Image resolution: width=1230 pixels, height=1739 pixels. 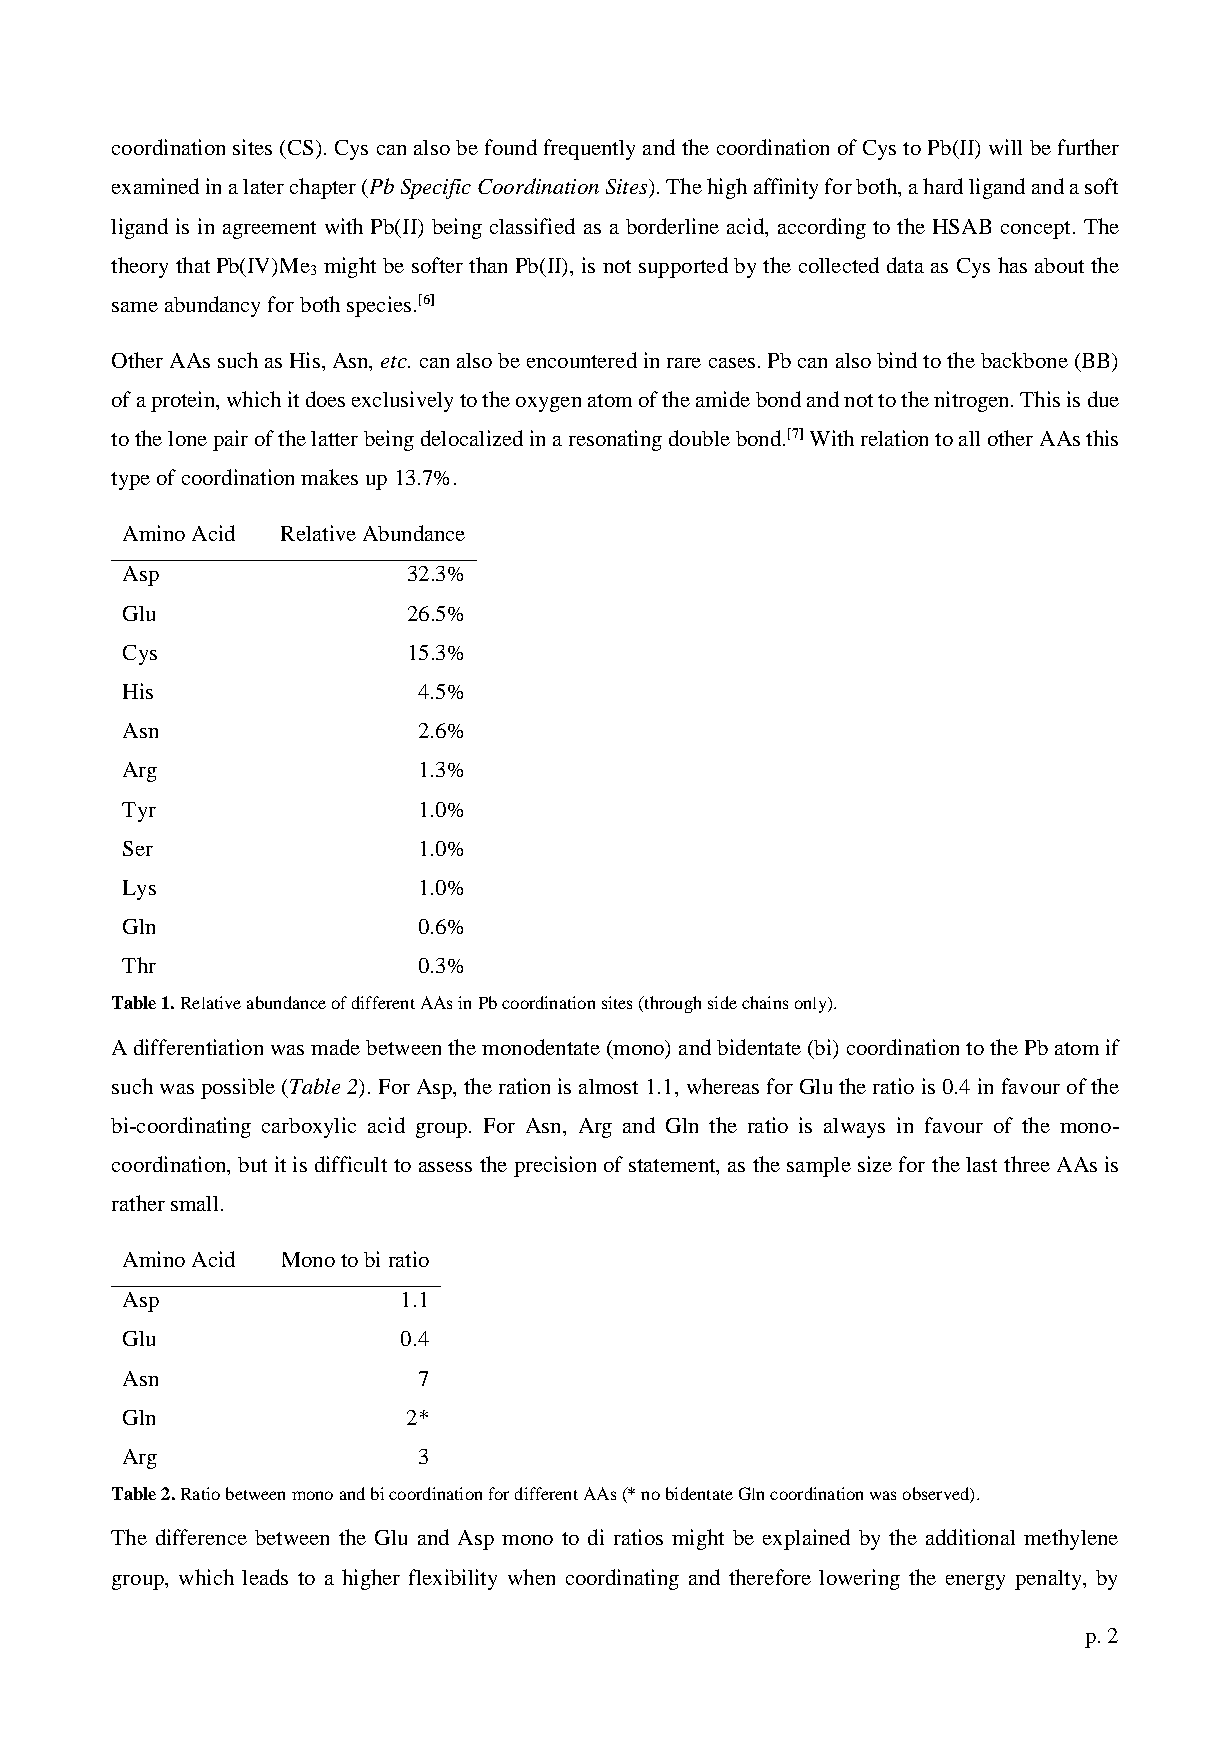 I want to click on hard, so click(x=943, y=186).
